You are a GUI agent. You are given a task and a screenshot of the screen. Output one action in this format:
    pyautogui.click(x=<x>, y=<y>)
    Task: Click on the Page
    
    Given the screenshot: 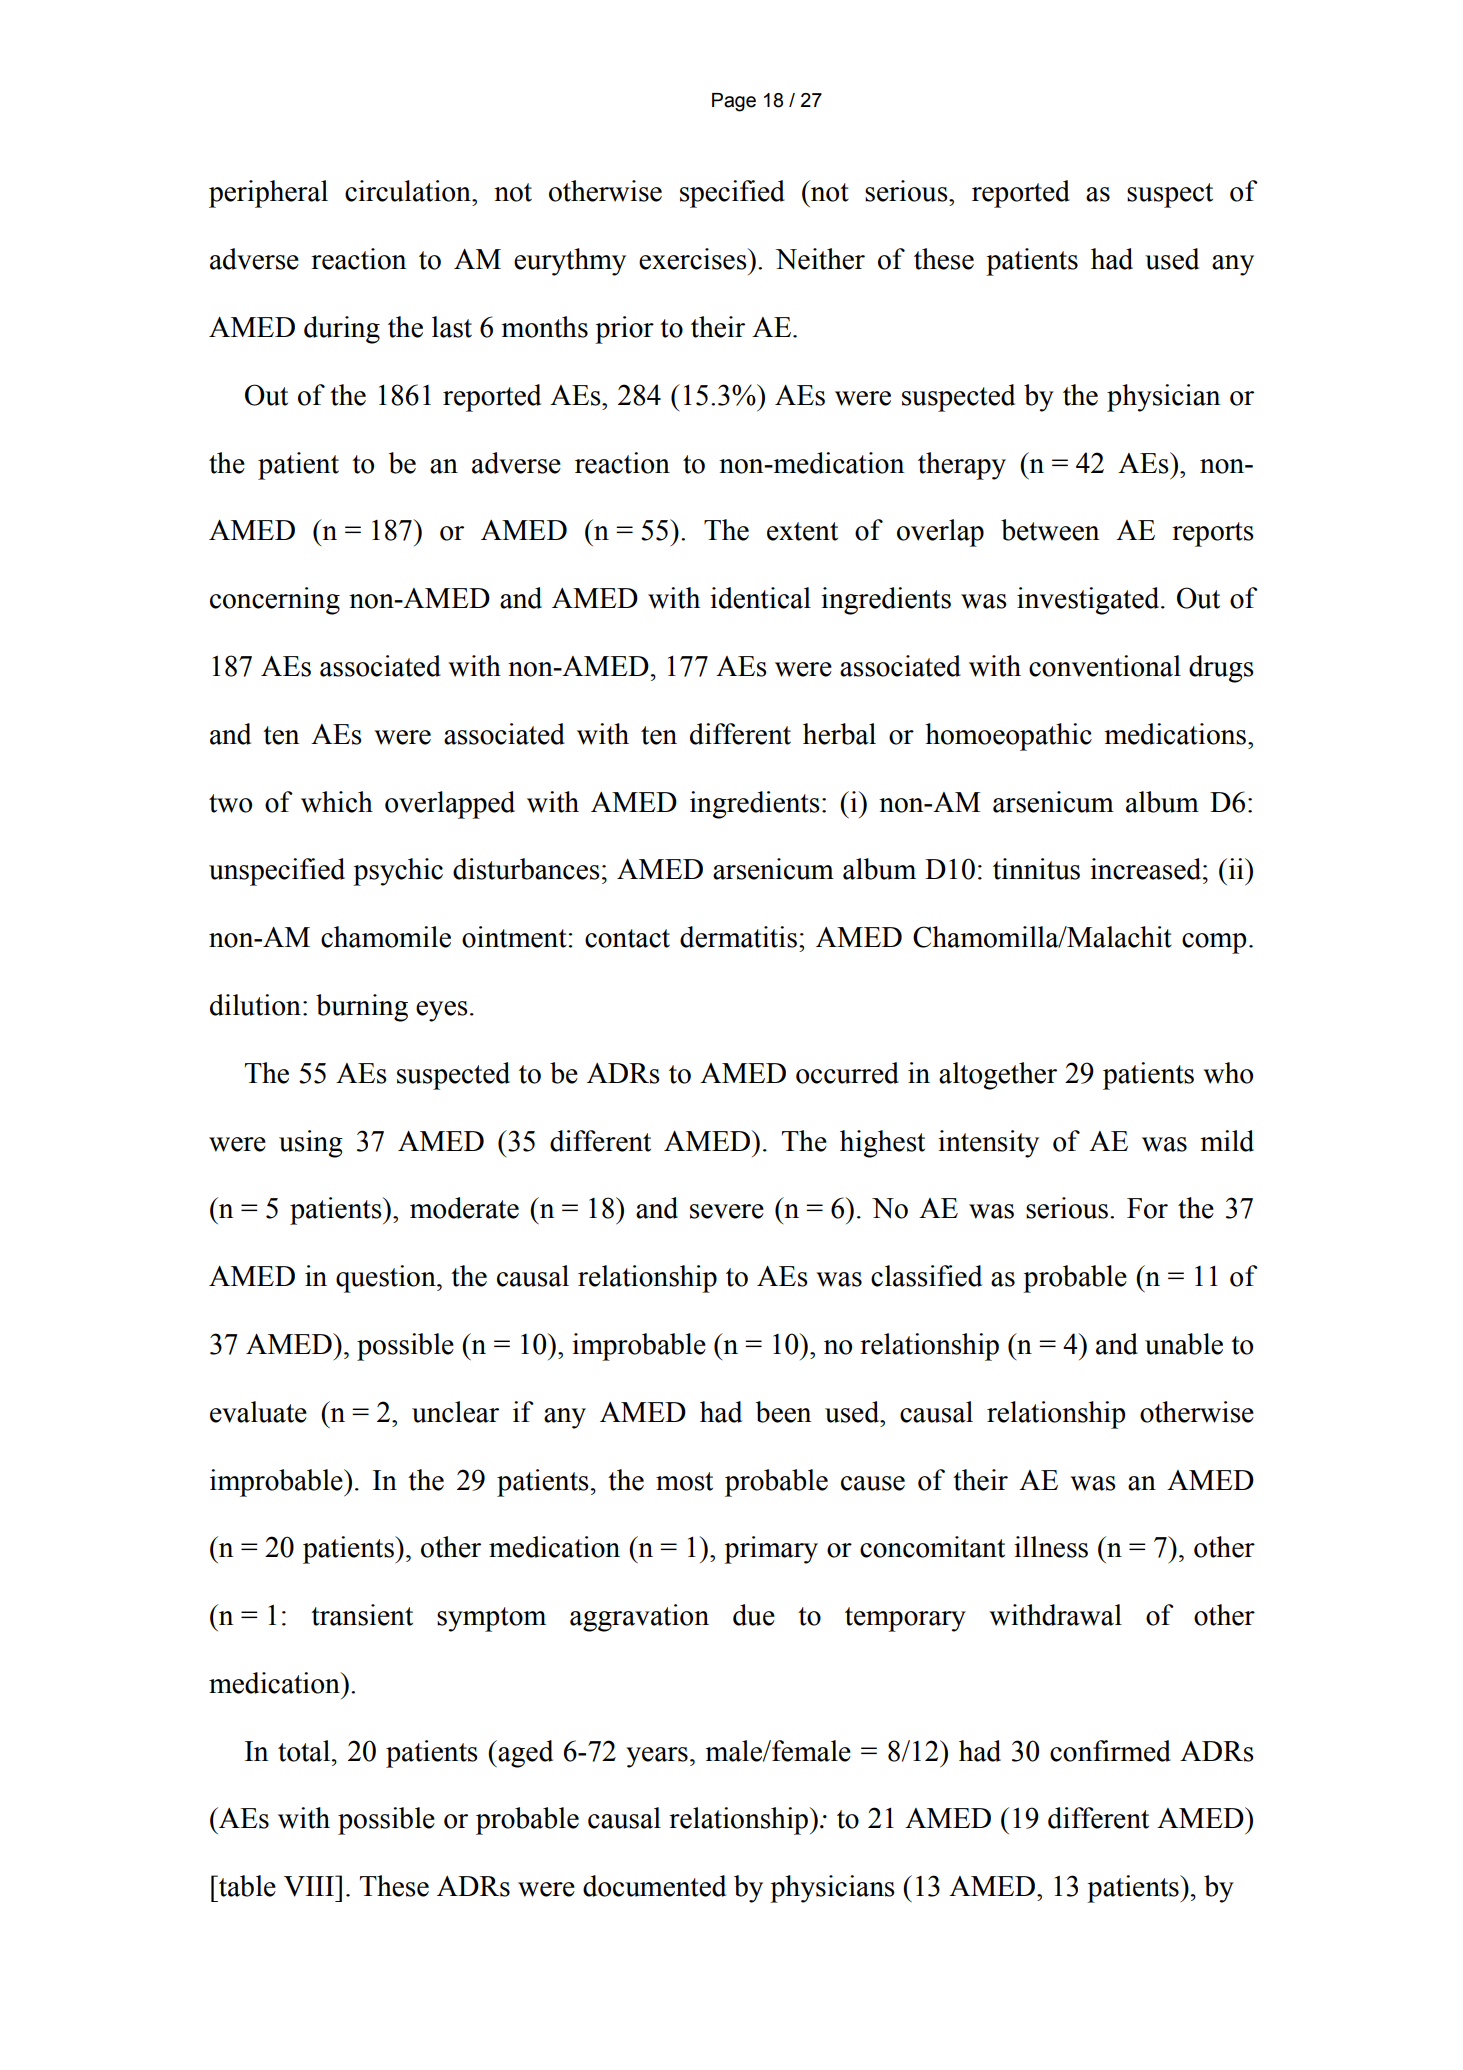 What is the action you would take?
    pyautogui.click(x=734, y=102)
